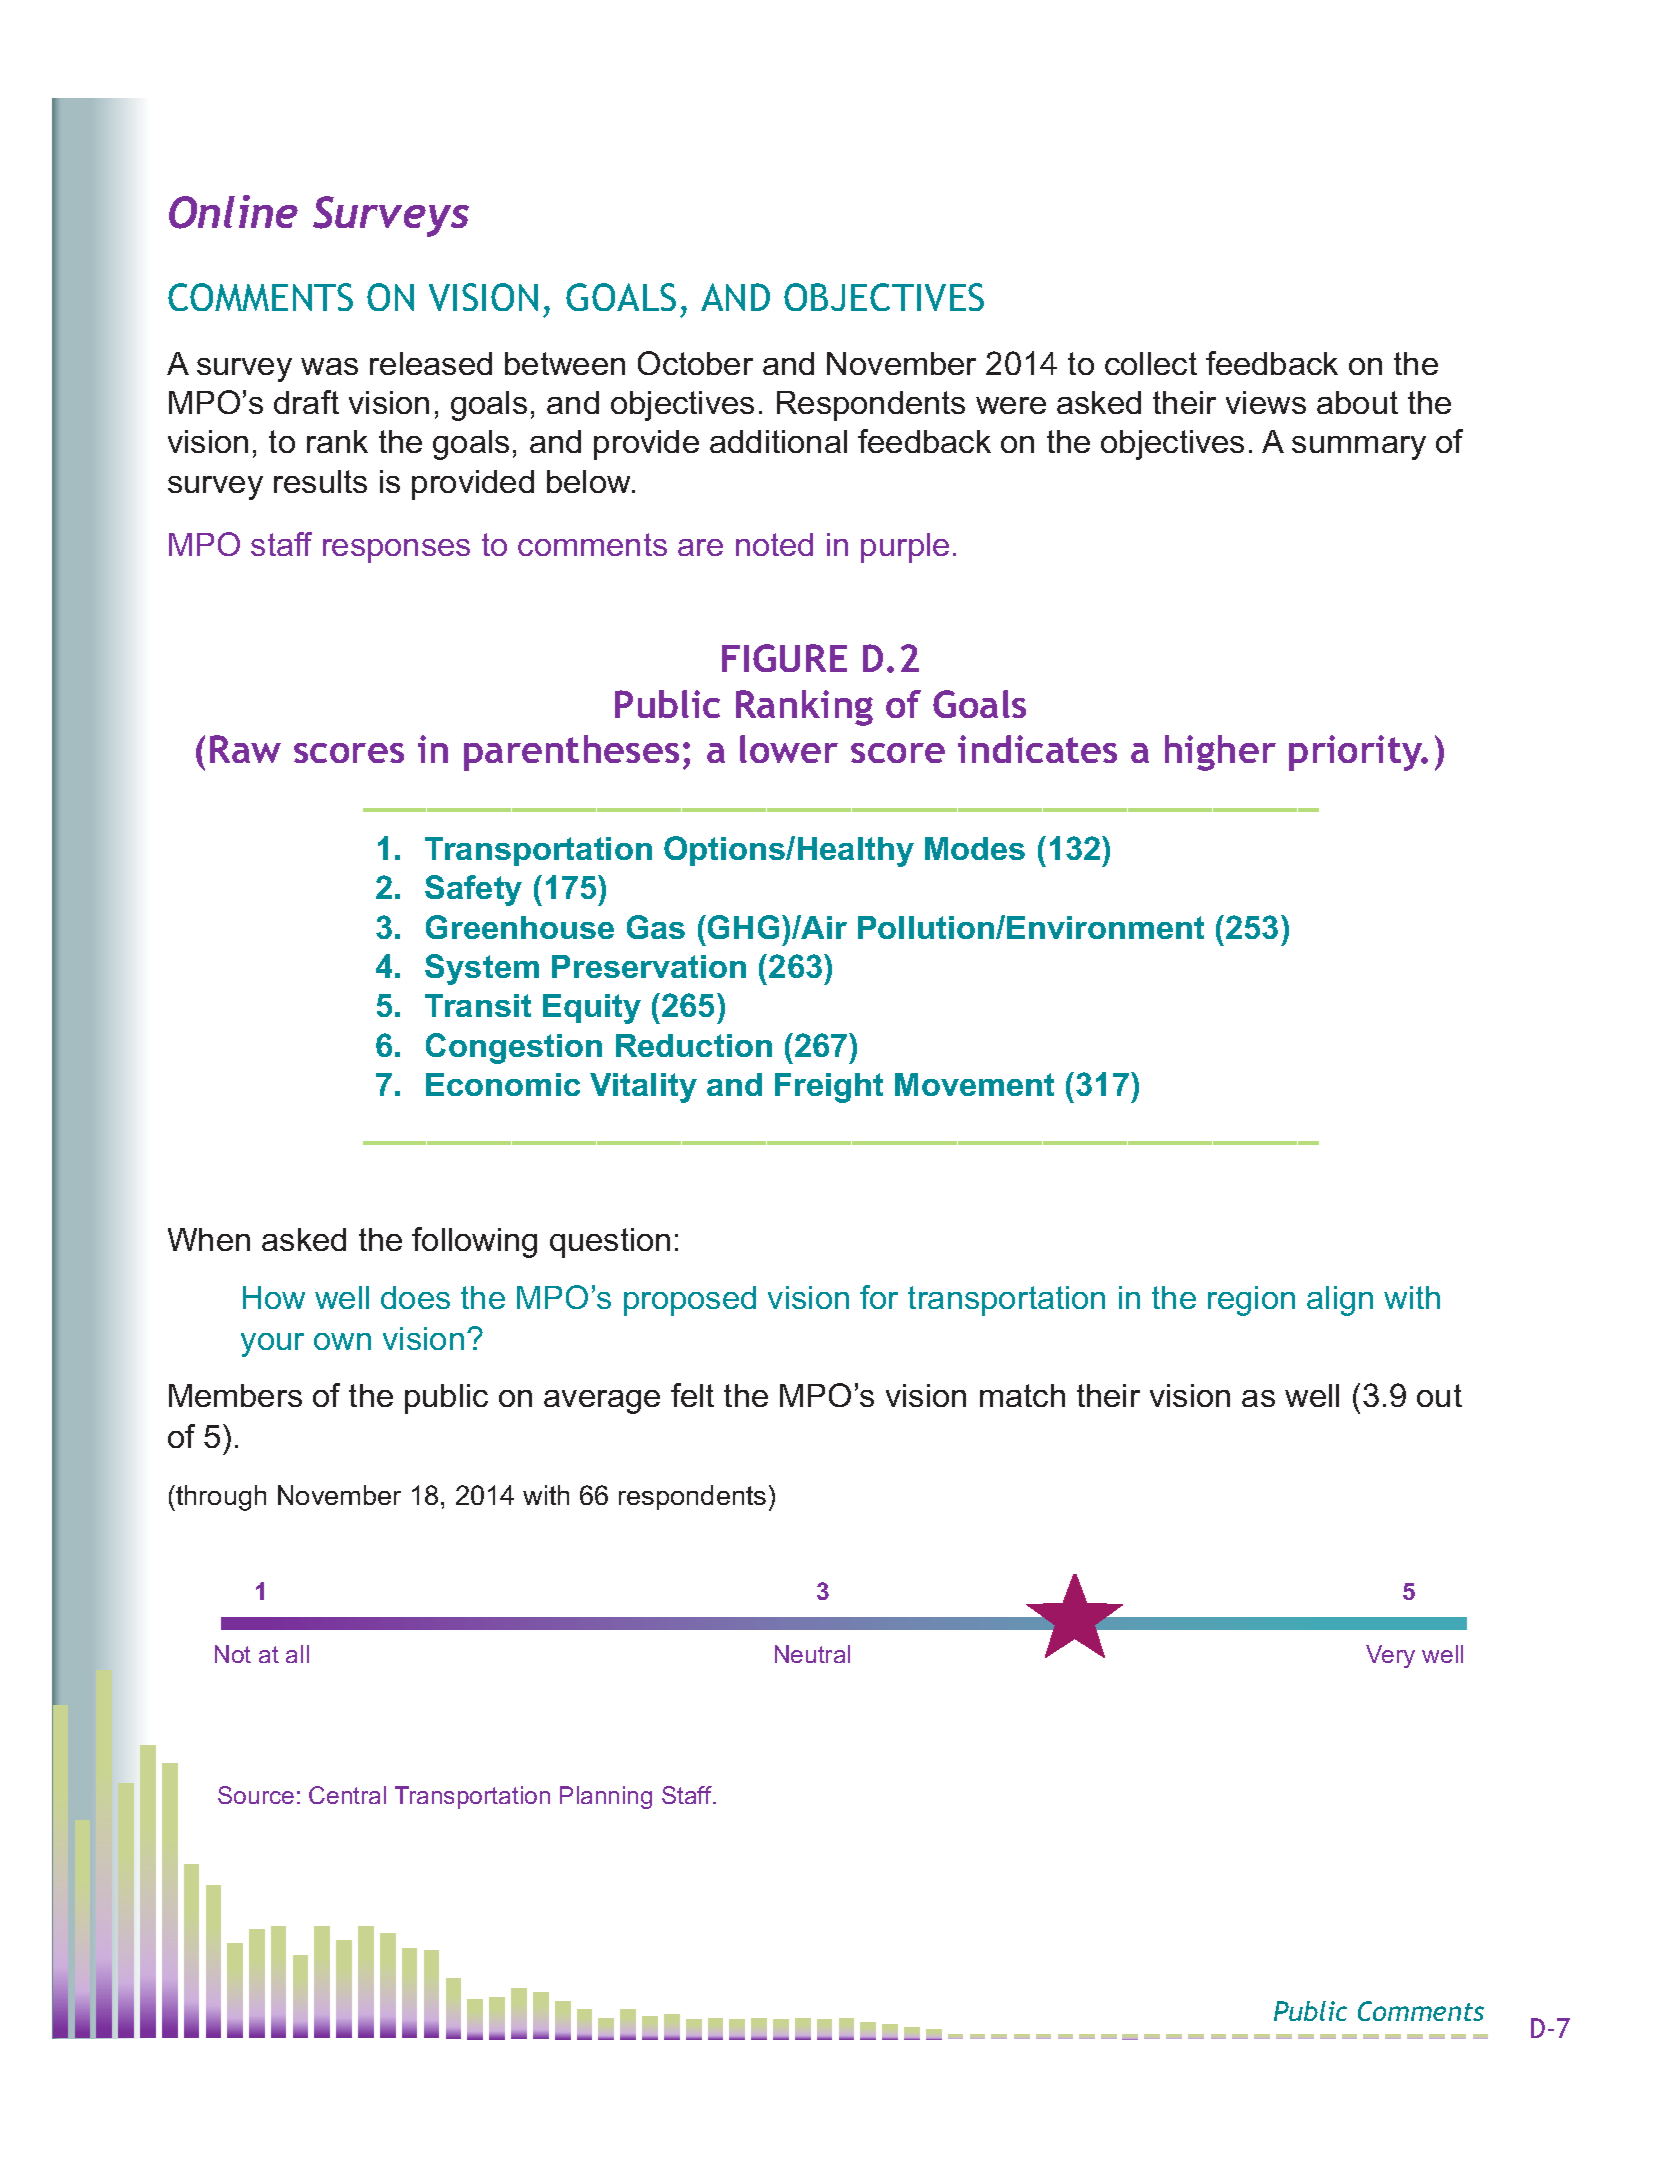 The height and width of the screenshot is (2161, 1670). Describe the element at coordinates (784, 658) in the screenshot. I see `FIGURE` at that location.
